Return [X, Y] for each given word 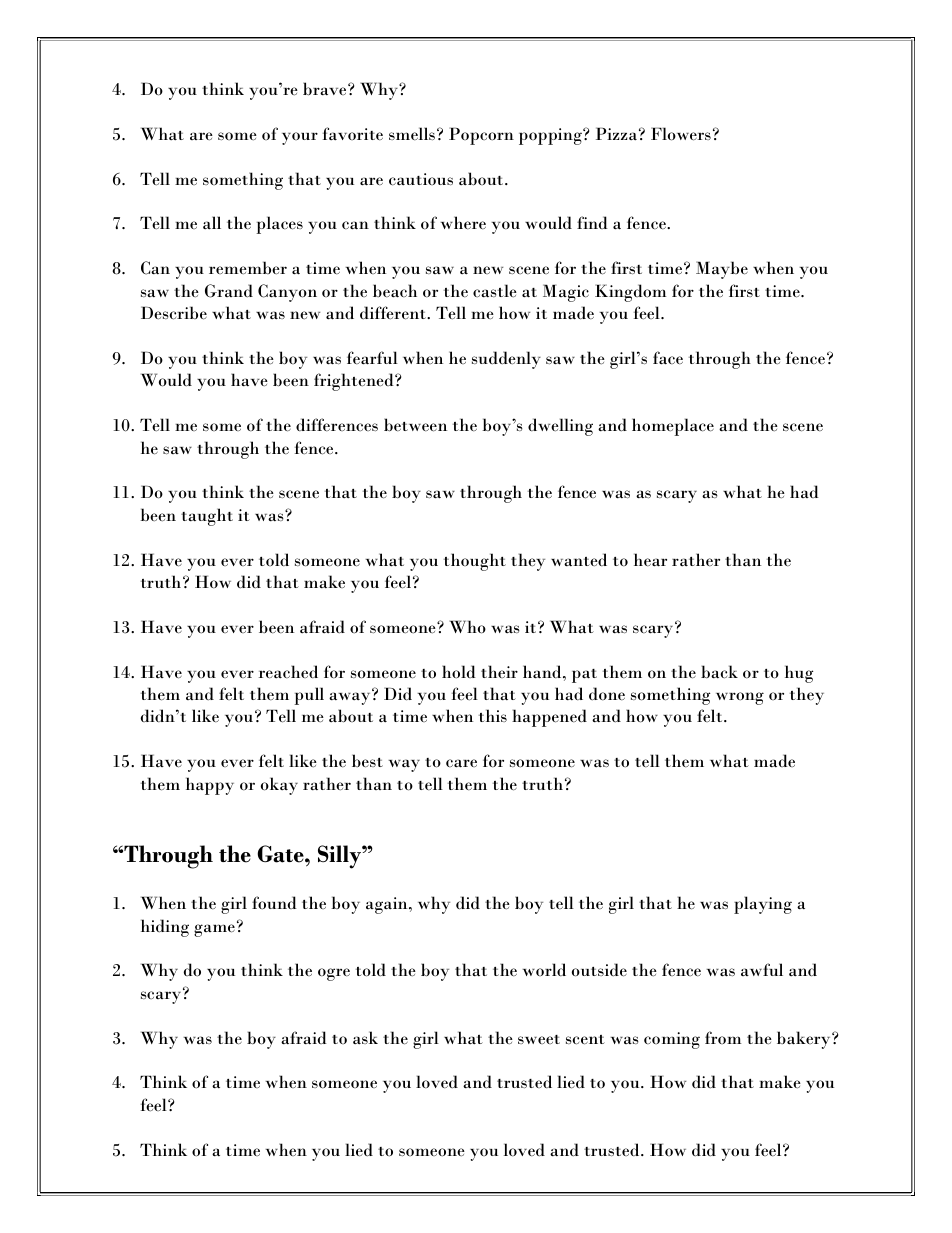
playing [763, 905]
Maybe [722, 270]
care [461, 763]
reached [288, 672]
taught [207, 517]
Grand [229, 291]
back [719, 672]
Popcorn [481, 136]
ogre [334, 974]
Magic [566, 293]
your [300, 138]
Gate [281, 854]
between [415, 425]
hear [650, 560]
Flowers [681, 134]
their [499, 671]
